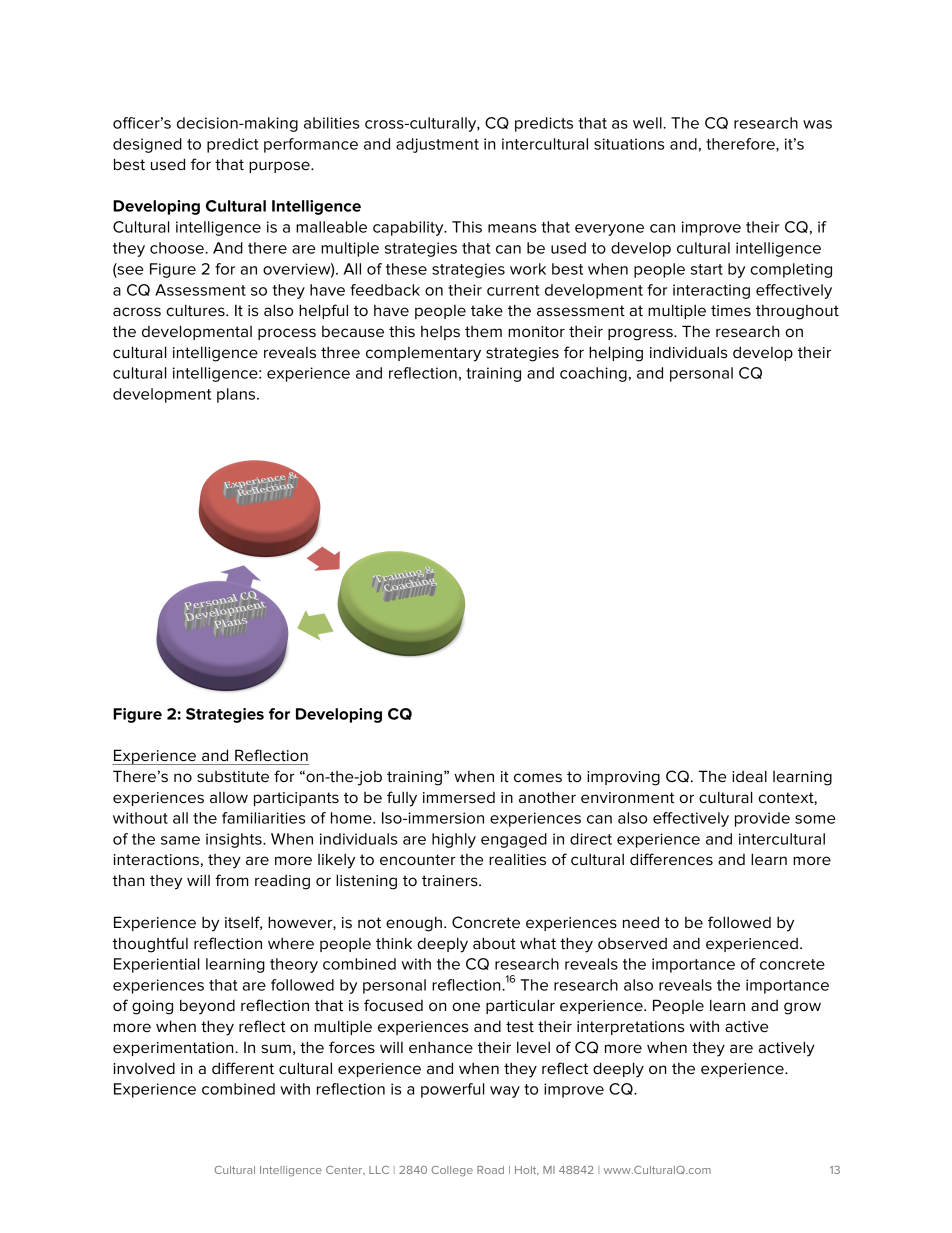  I want to click on designed, so click(147, 145).
